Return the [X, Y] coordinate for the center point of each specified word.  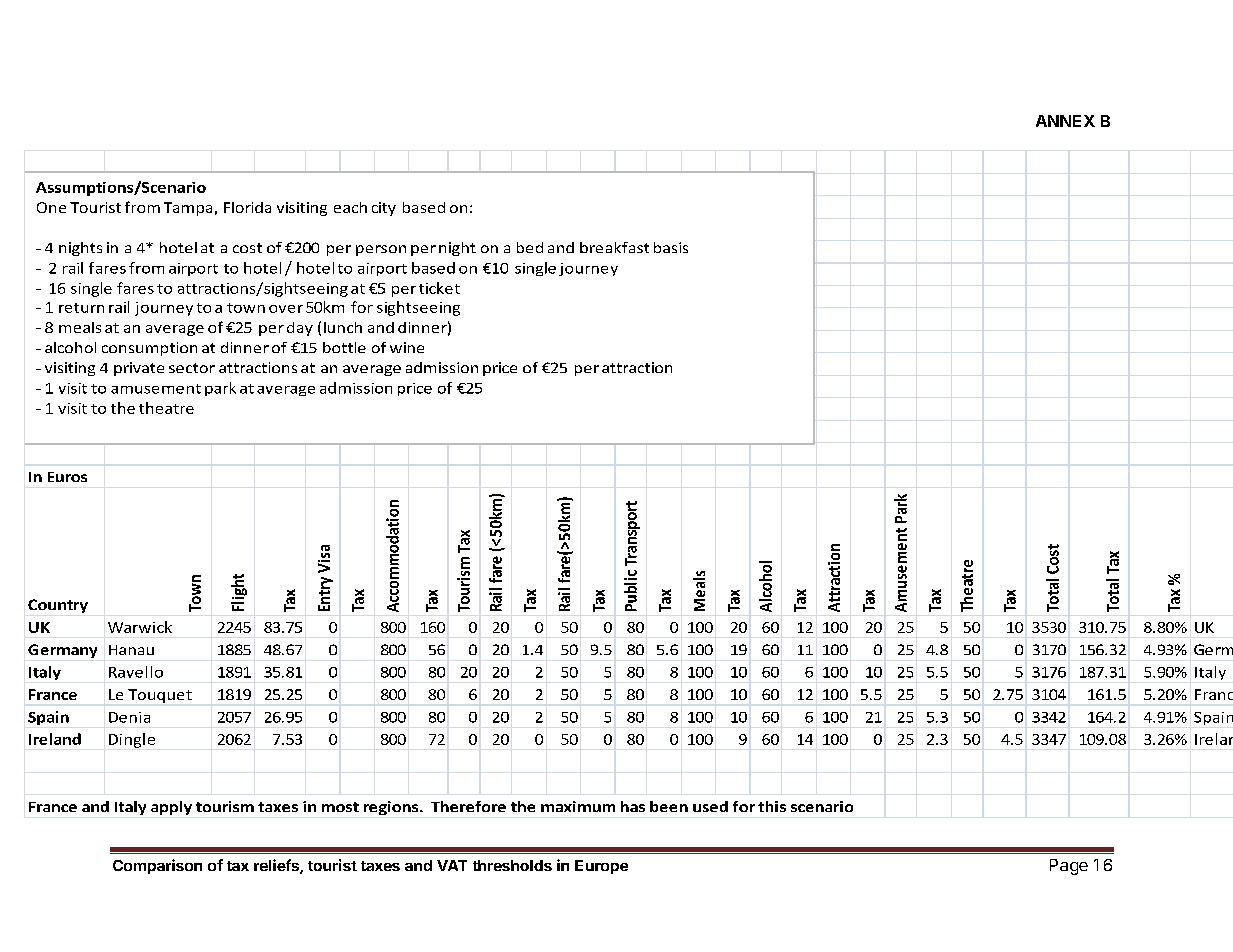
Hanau [131, 650]
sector [192, 368]
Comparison [157, 866]
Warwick [140, 627]
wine [407, 347]
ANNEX [1065, 121]
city [384, 209]
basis [671, 247]
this [772, 806]
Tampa [188, 209]
